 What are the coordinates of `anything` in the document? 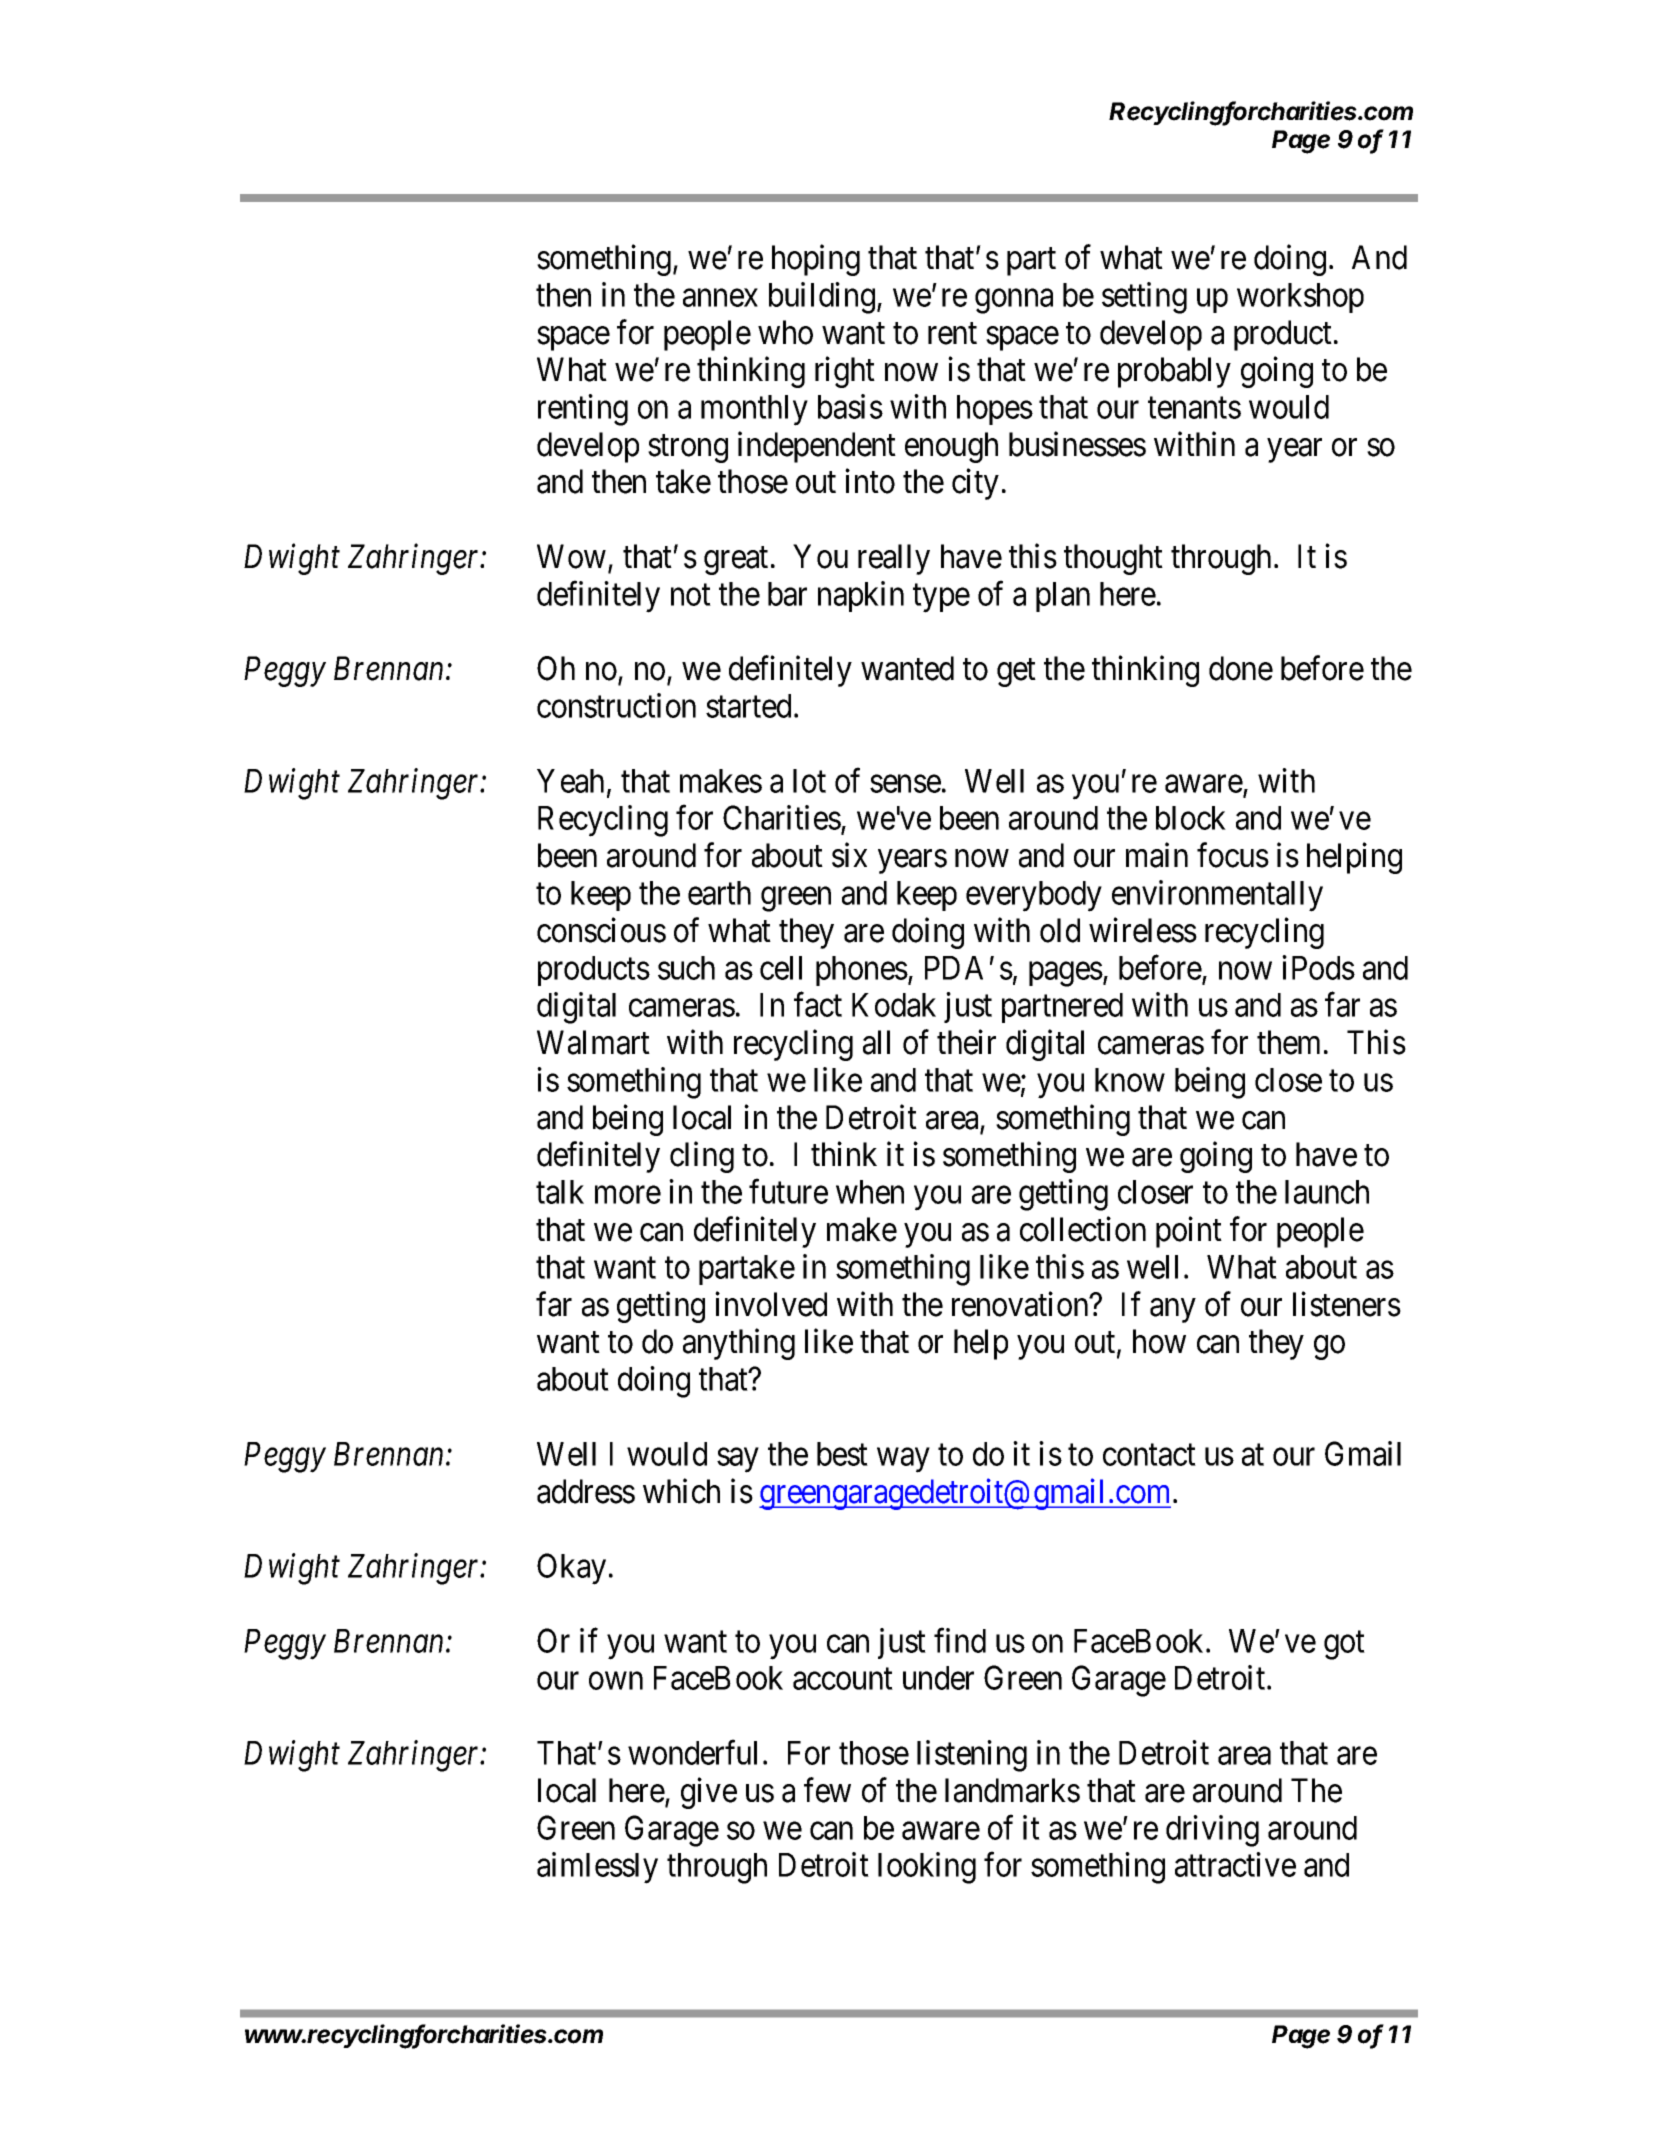 It's located at (739, 1344).
